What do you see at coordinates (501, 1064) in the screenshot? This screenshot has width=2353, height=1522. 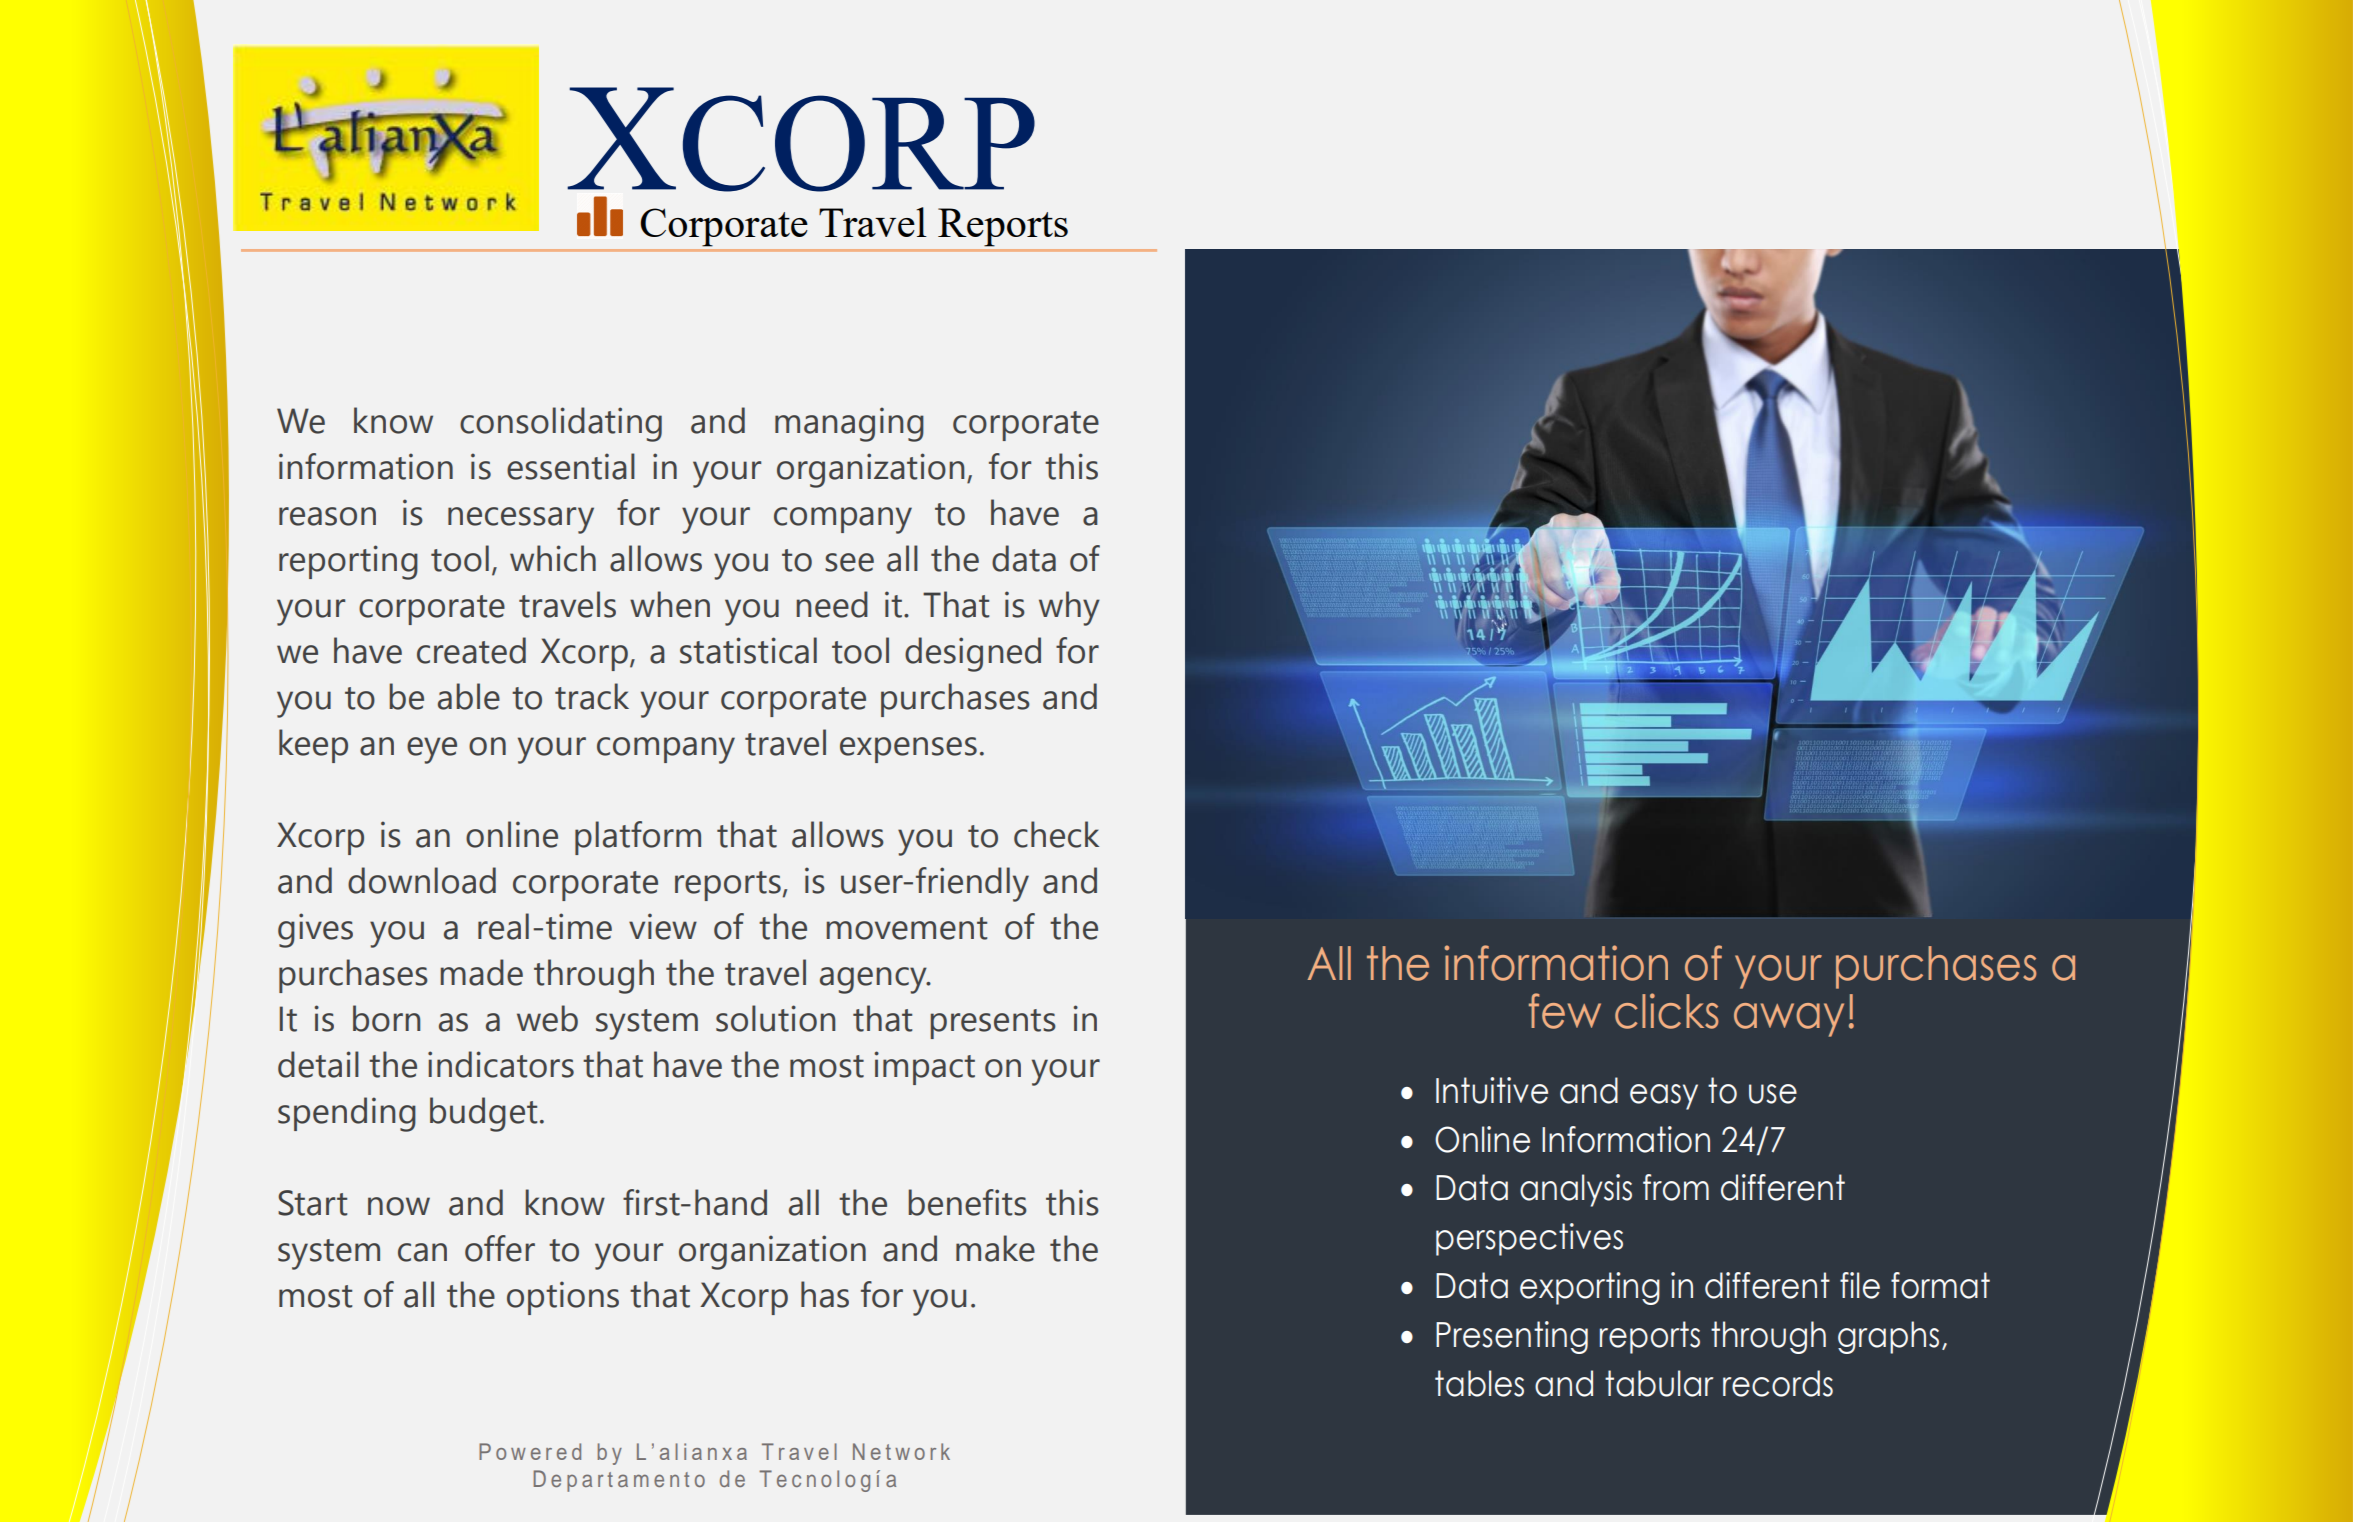 I see `indicators` at bounding box center [501, 1064].
